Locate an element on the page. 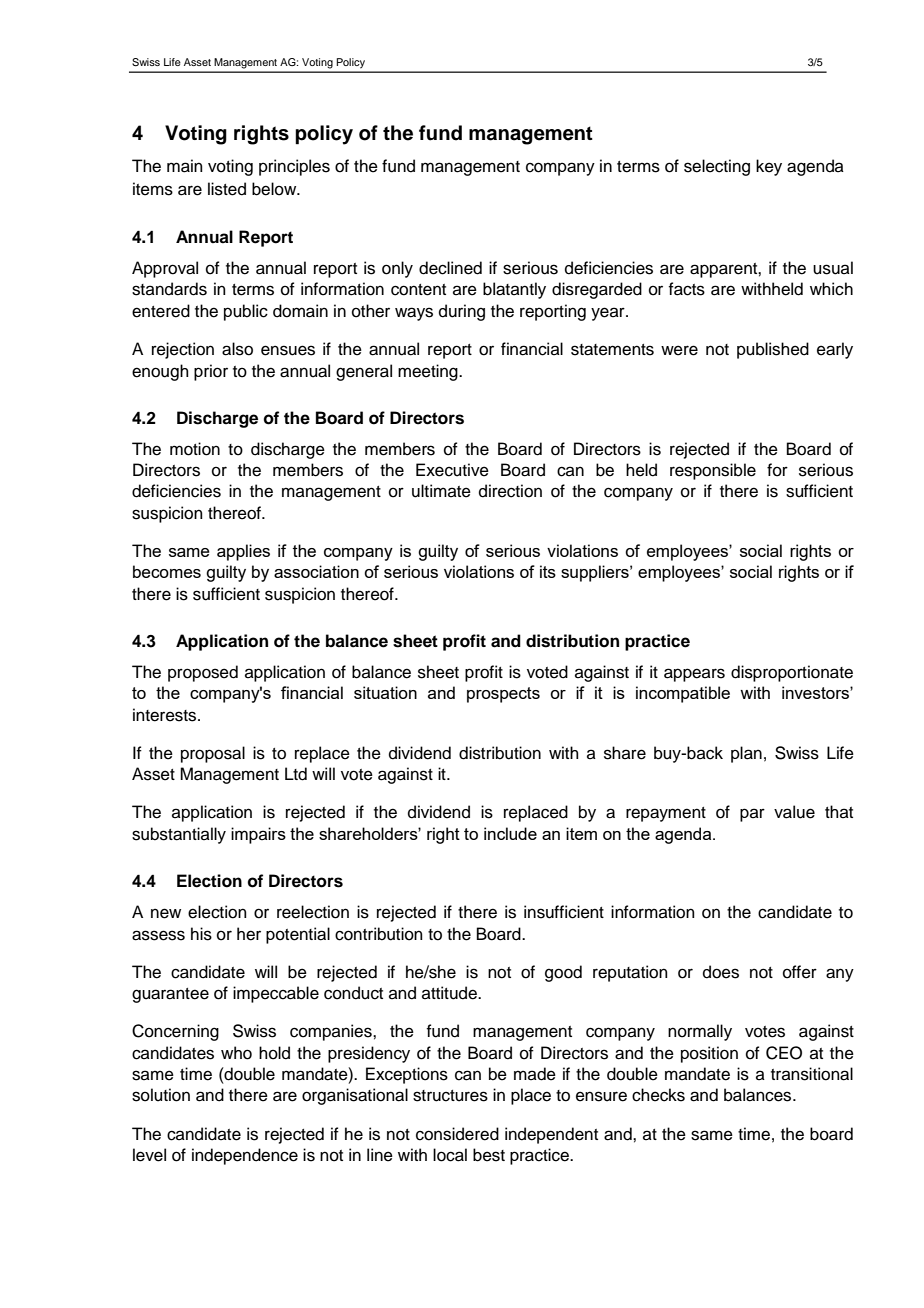 The image size is (924, 1308). proposed is located at coordinates (203, 673).
